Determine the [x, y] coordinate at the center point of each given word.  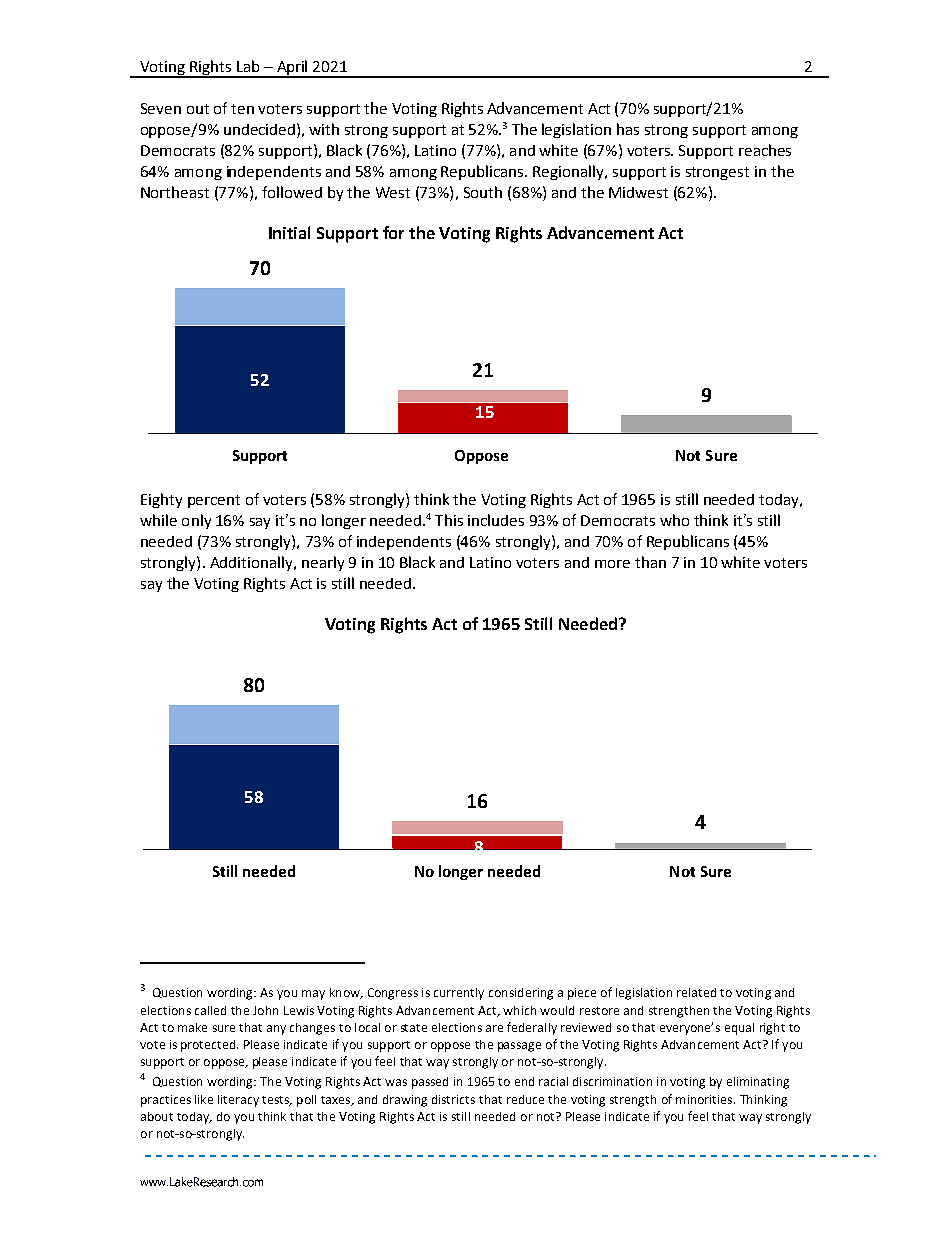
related [696, 992]
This [449, 520]
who [674, 520]
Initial [289, 232]
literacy [238, 1101]
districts [453, 1099]
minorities [705, 1099]
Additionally [252, 563]
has [628, 129]
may [313, 995]
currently [459, 994]
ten [242, 109]
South [483, 192]
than [650, 562]
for [393, 232]
